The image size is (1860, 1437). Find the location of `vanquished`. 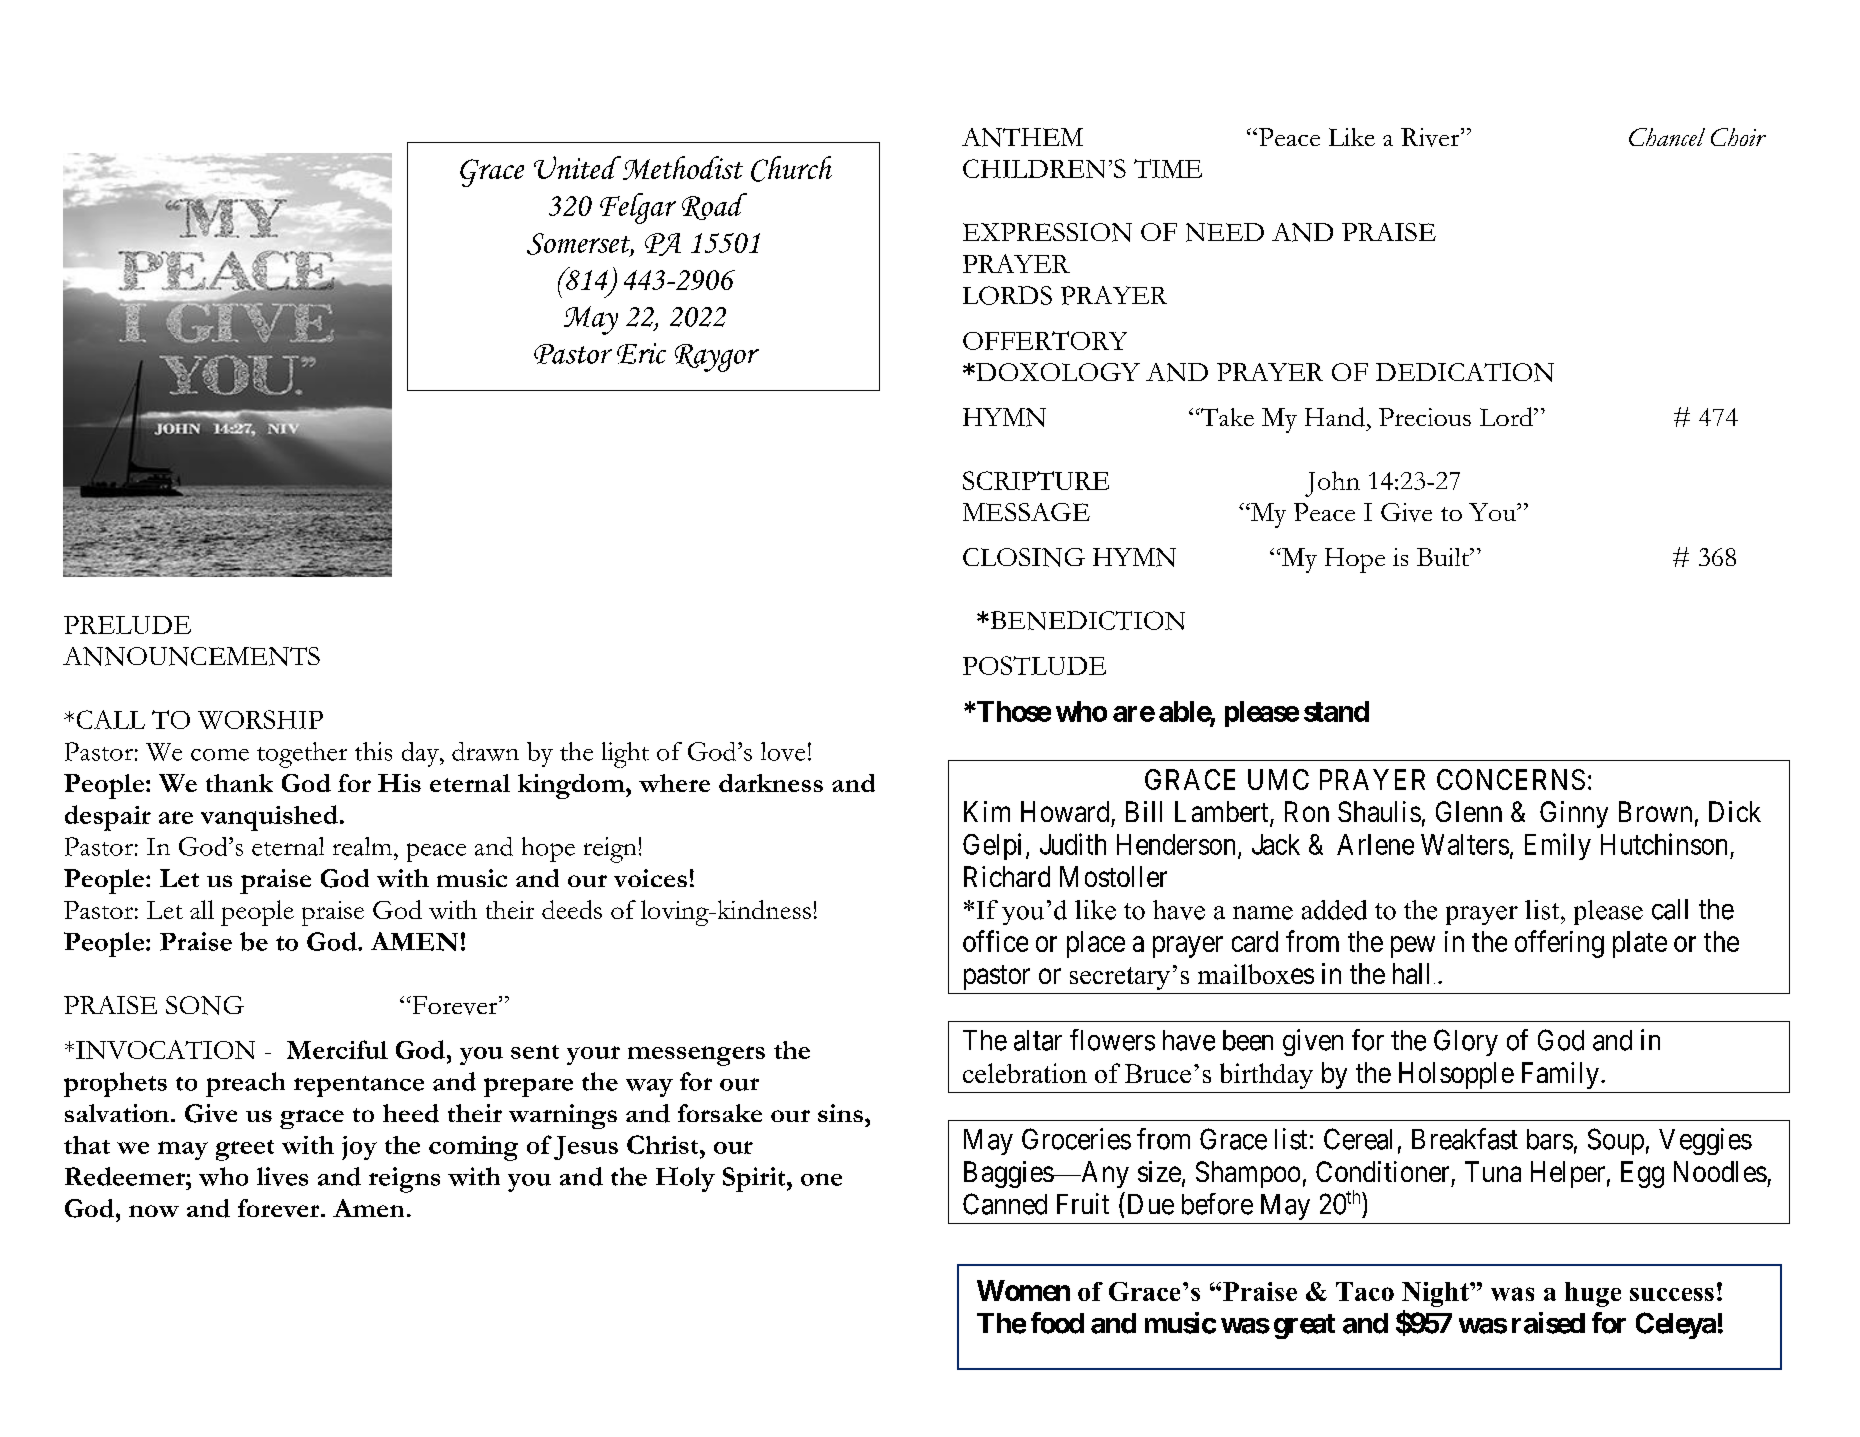

vanquished is located at coordinates (269, 818).
